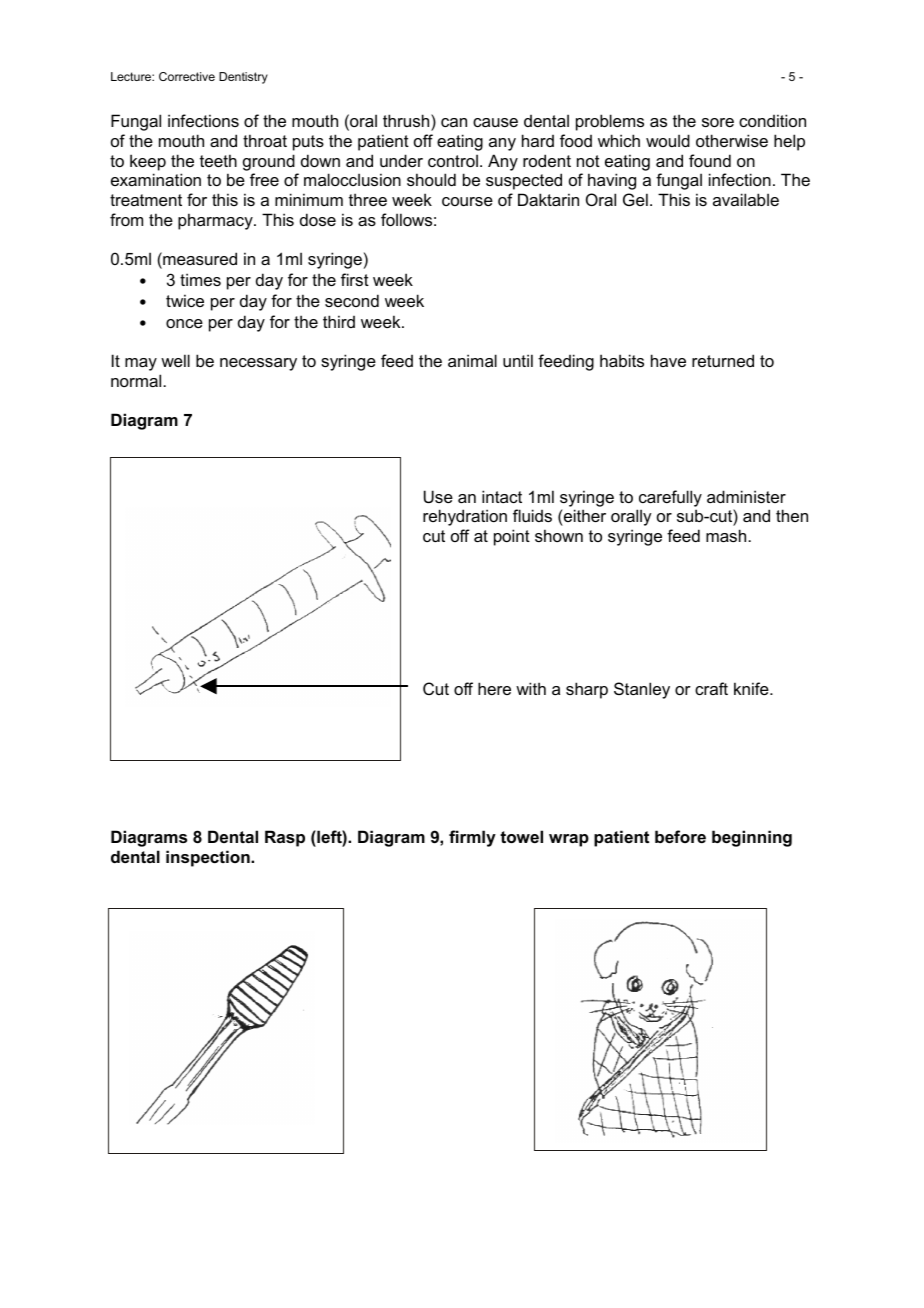 This image has height=1308, width=924. What do you see at coordinates (137, 380) in the image?
I see `normal` at bounding box center [137, 380].
